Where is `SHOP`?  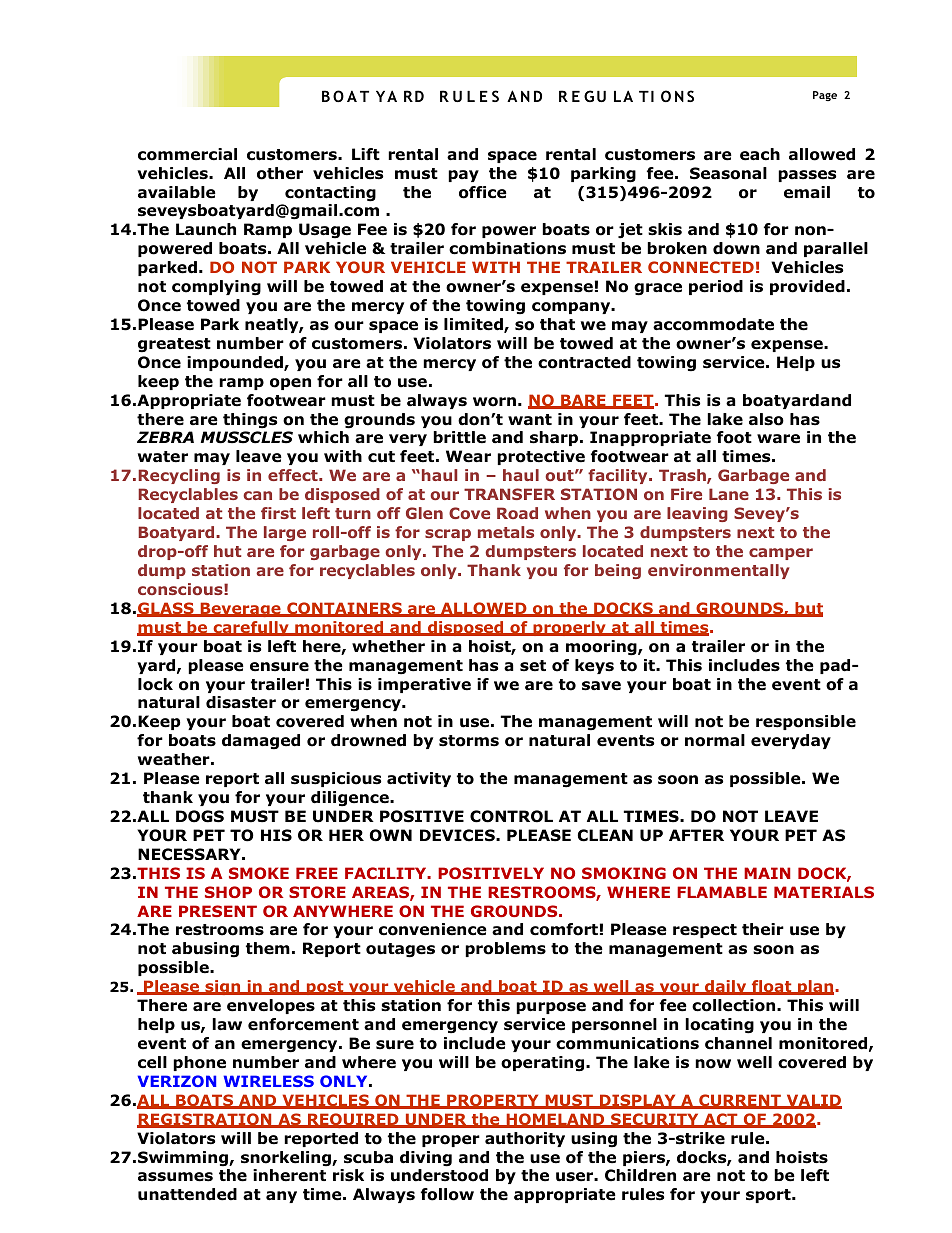 SHOP is located at coordinates (228, 892).
